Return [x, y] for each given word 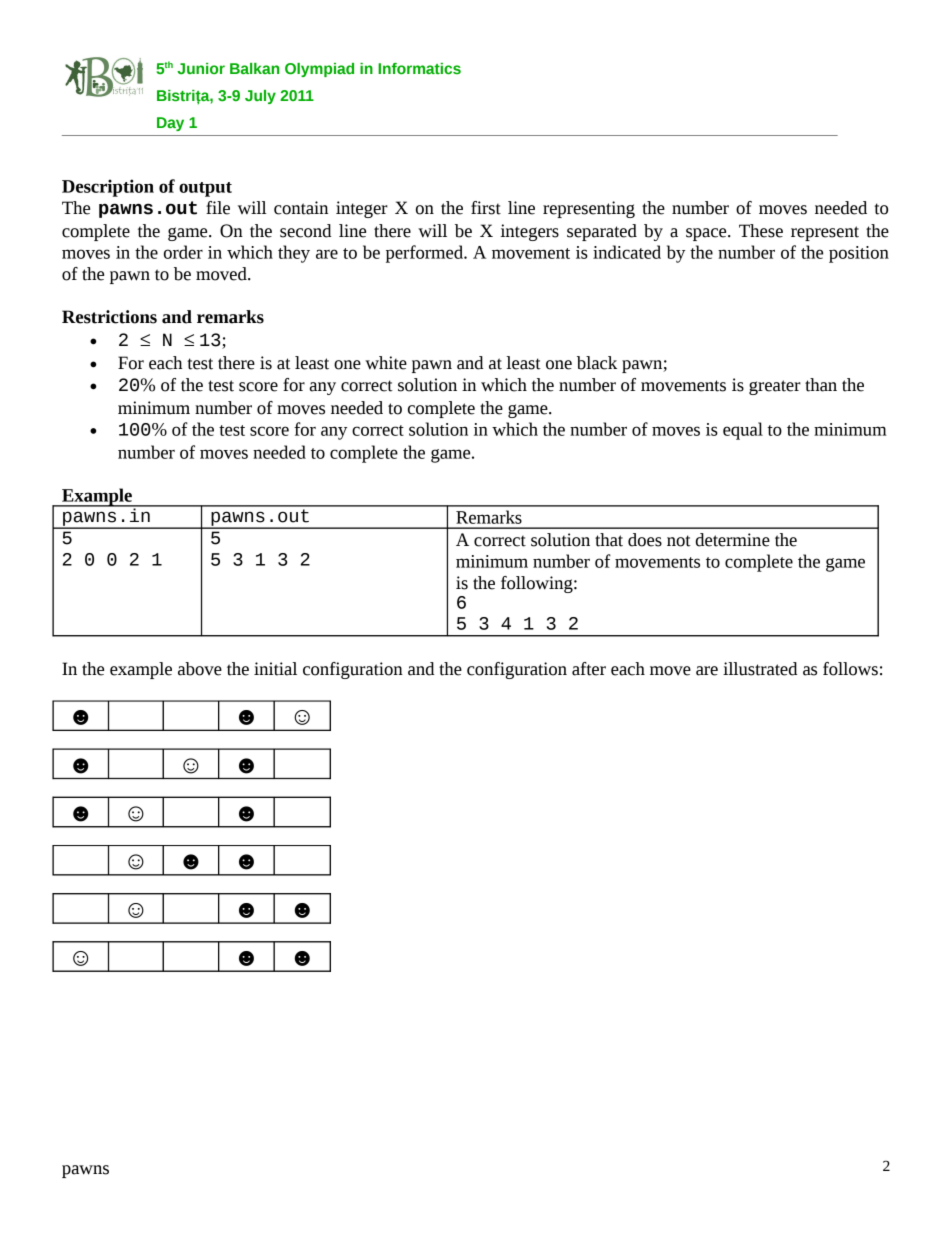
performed [425, 254]
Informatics [419, 69]
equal [743, 431]
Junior [201, 68]
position [859, 254]
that [609, 540]
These [761, 231]
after [589, 669]
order [183, 252]
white [386, 363]
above [200, 669]
